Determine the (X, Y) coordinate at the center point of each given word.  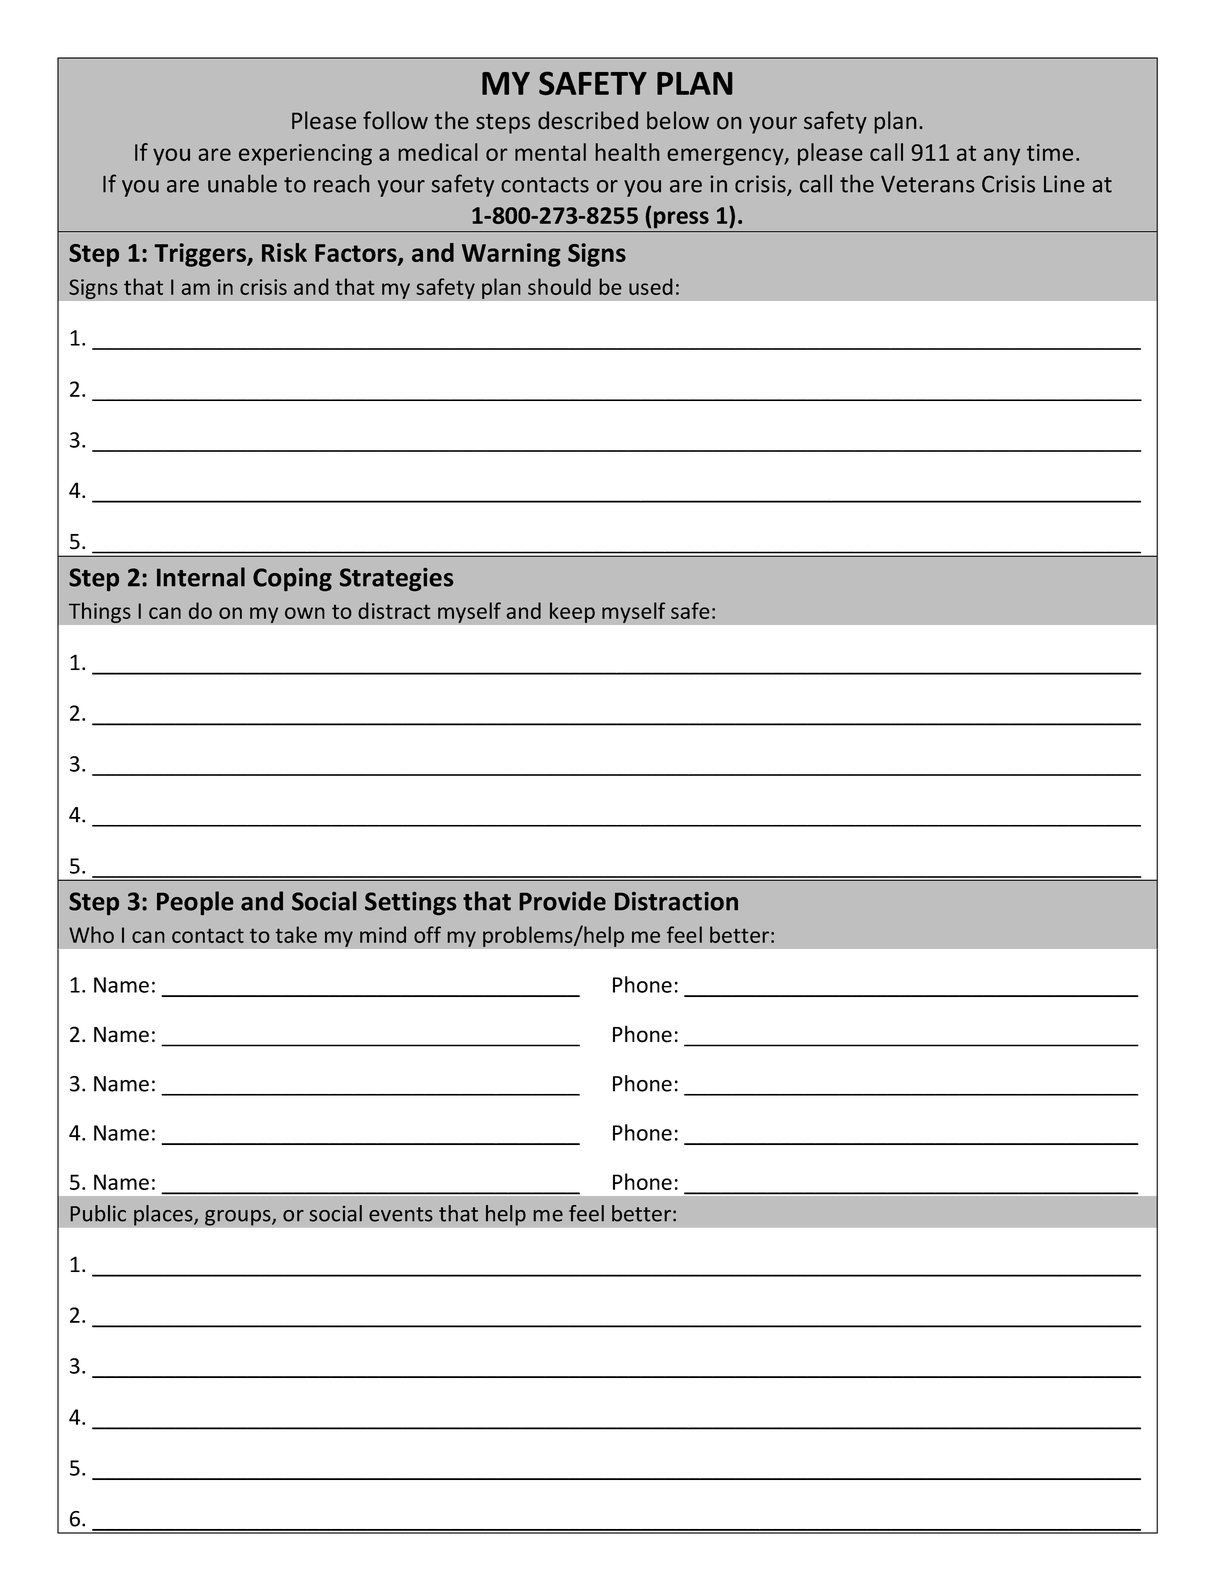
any (1002, 157)
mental (550, 152)
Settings (411, 903)
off (427, 934)
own (304, 613)
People (195, 903)
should (559, 286)
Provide (562, 901)
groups (239, 1218)
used (651, 286)
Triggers (201, 255)
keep (572, 612)
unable (242, 183)
